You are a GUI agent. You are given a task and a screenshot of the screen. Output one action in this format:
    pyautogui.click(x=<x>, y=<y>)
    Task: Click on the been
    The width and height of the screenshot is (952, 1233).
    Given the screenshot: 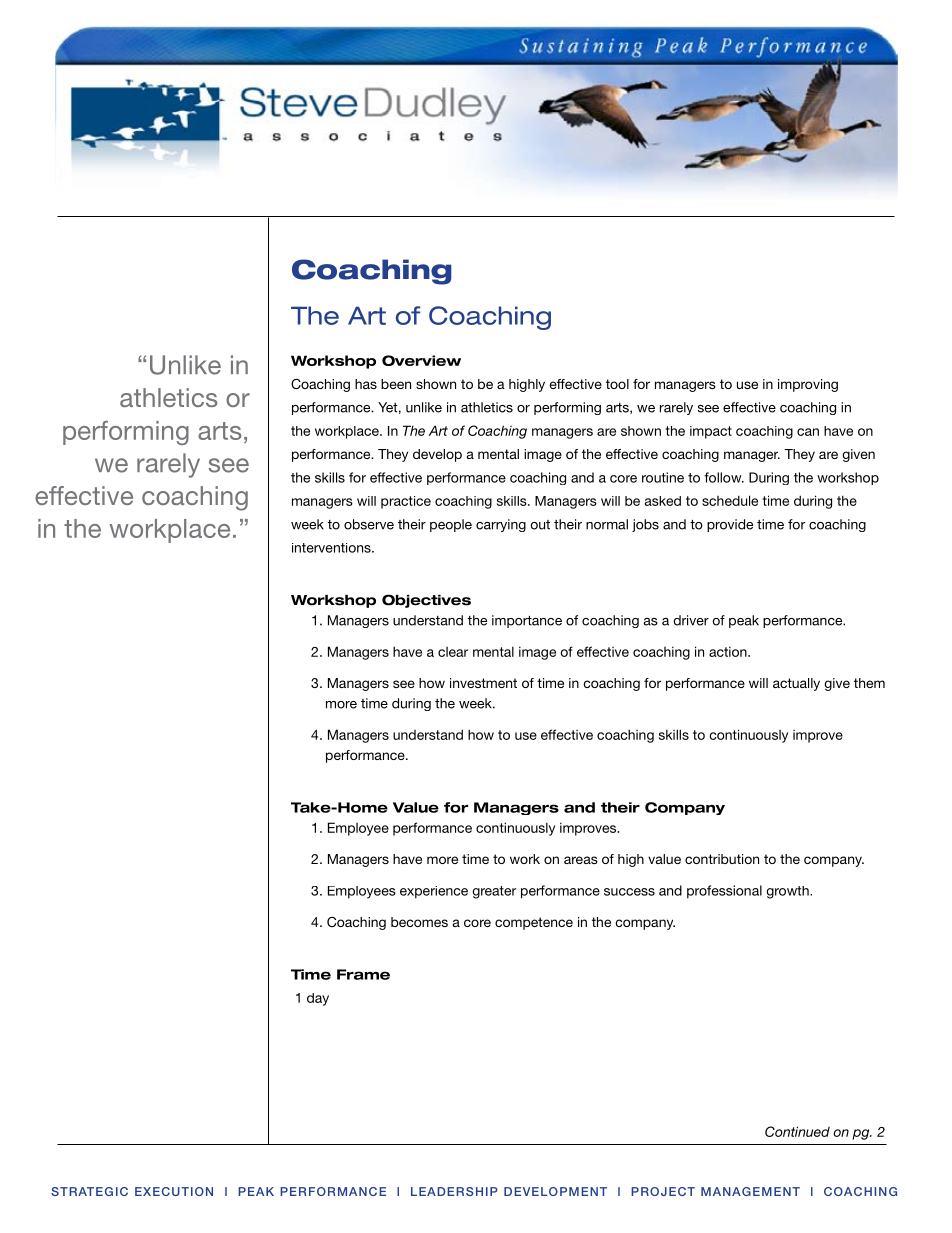 What is the action you would take?
    pyautogui.click(x=396, y=384)
